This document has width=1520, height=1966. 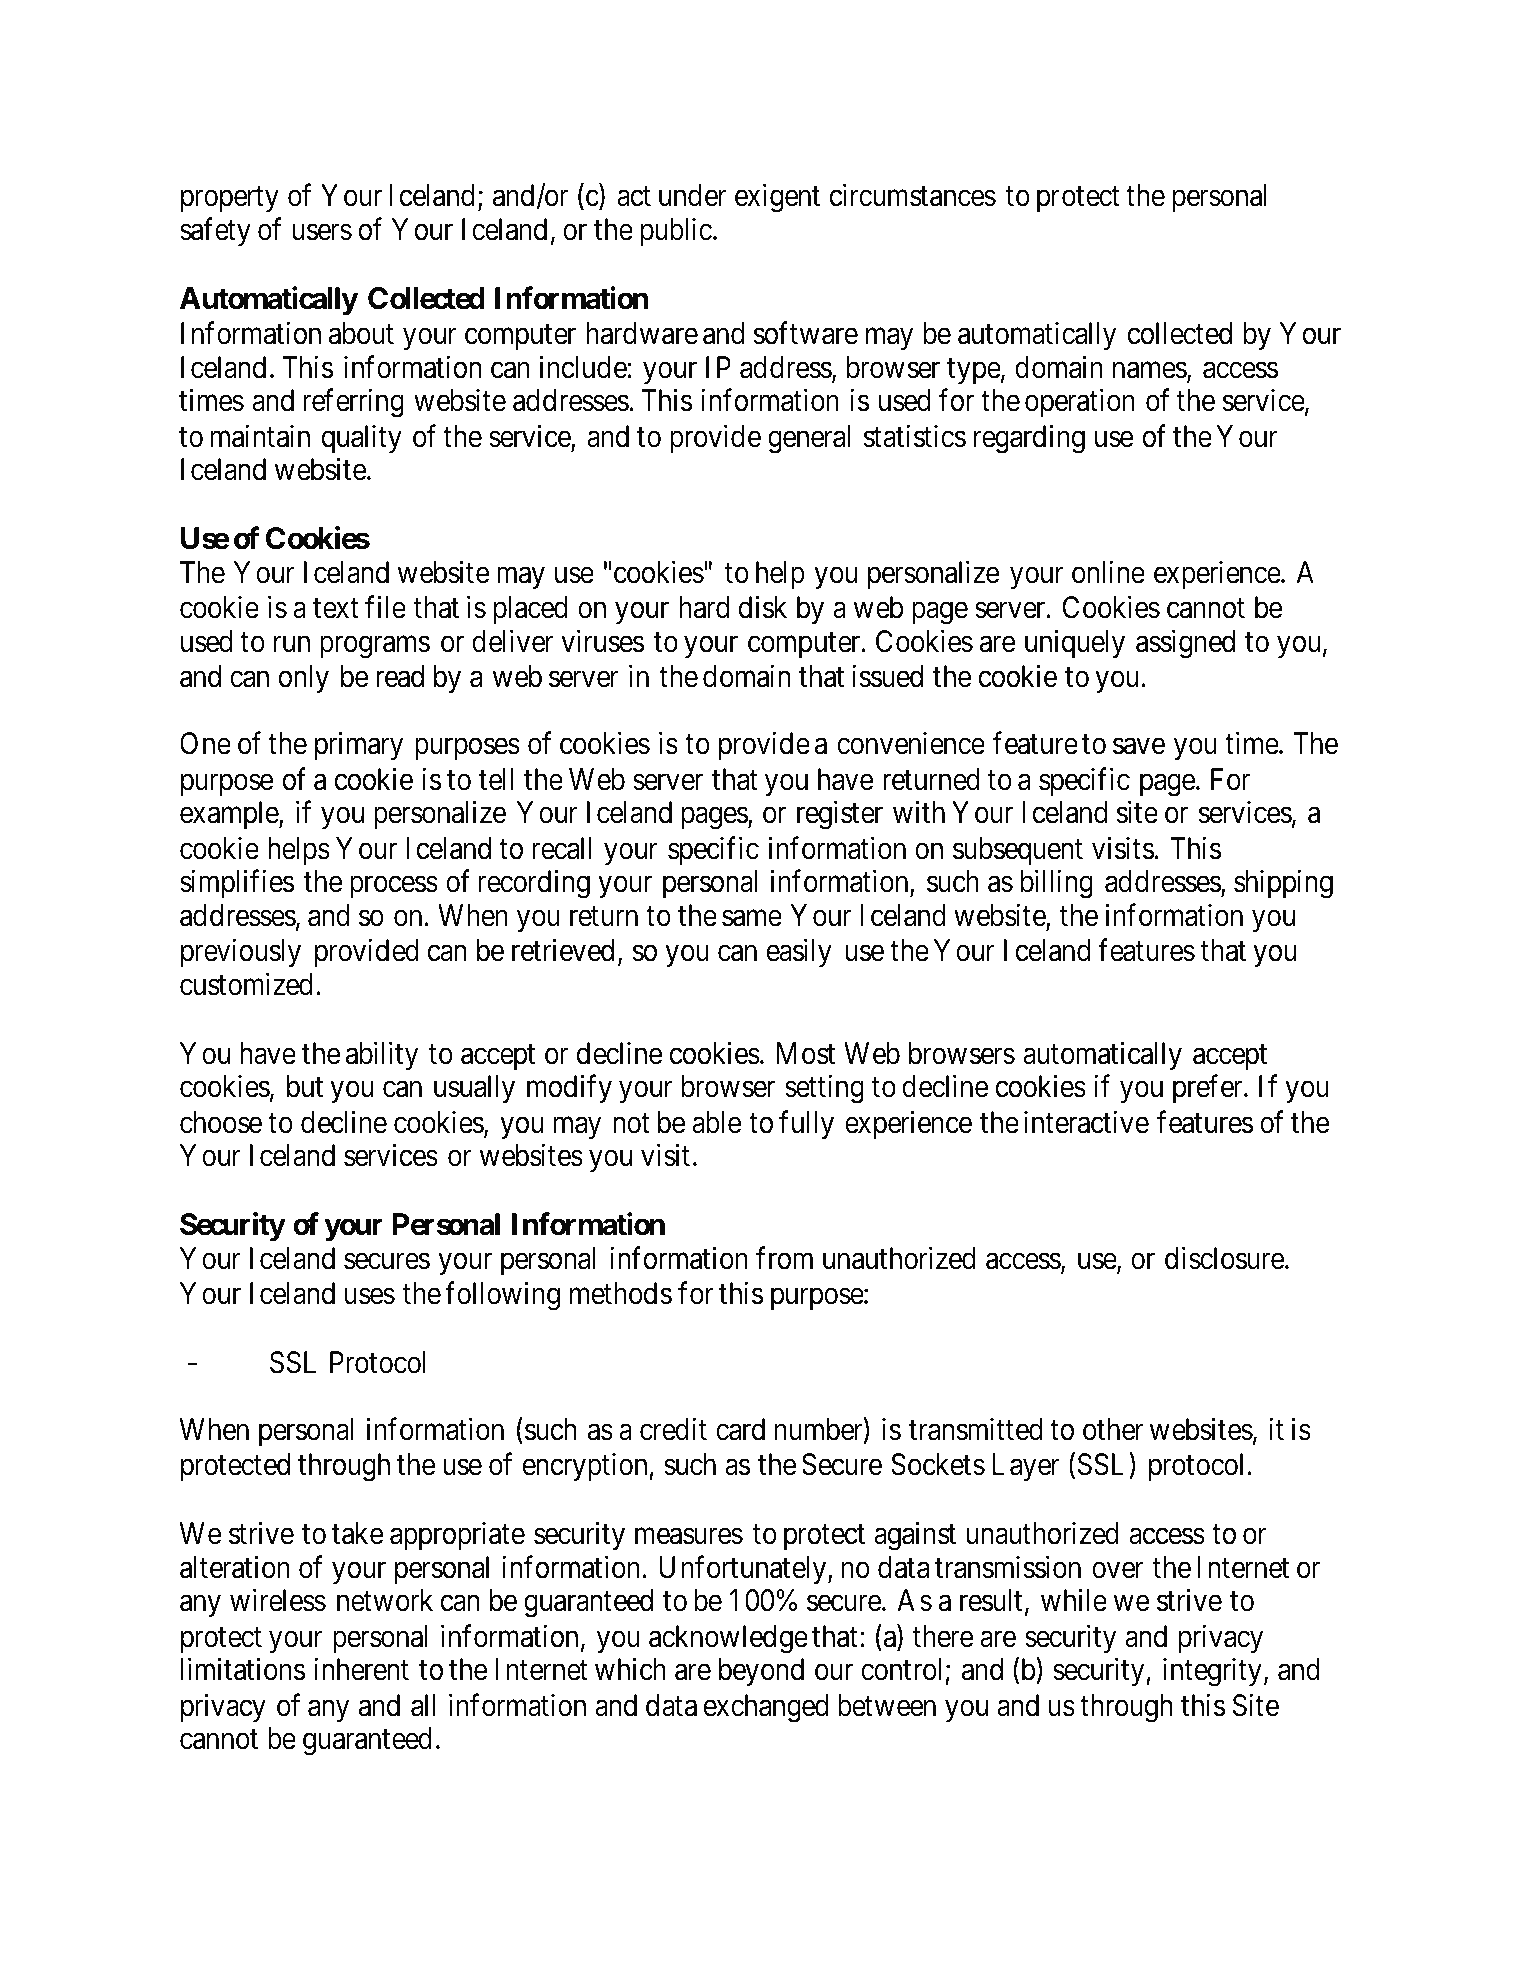 What do you see at coordinates (361, 1669) in the document?
I see `inherent` at bounding box center [361, 1669].
